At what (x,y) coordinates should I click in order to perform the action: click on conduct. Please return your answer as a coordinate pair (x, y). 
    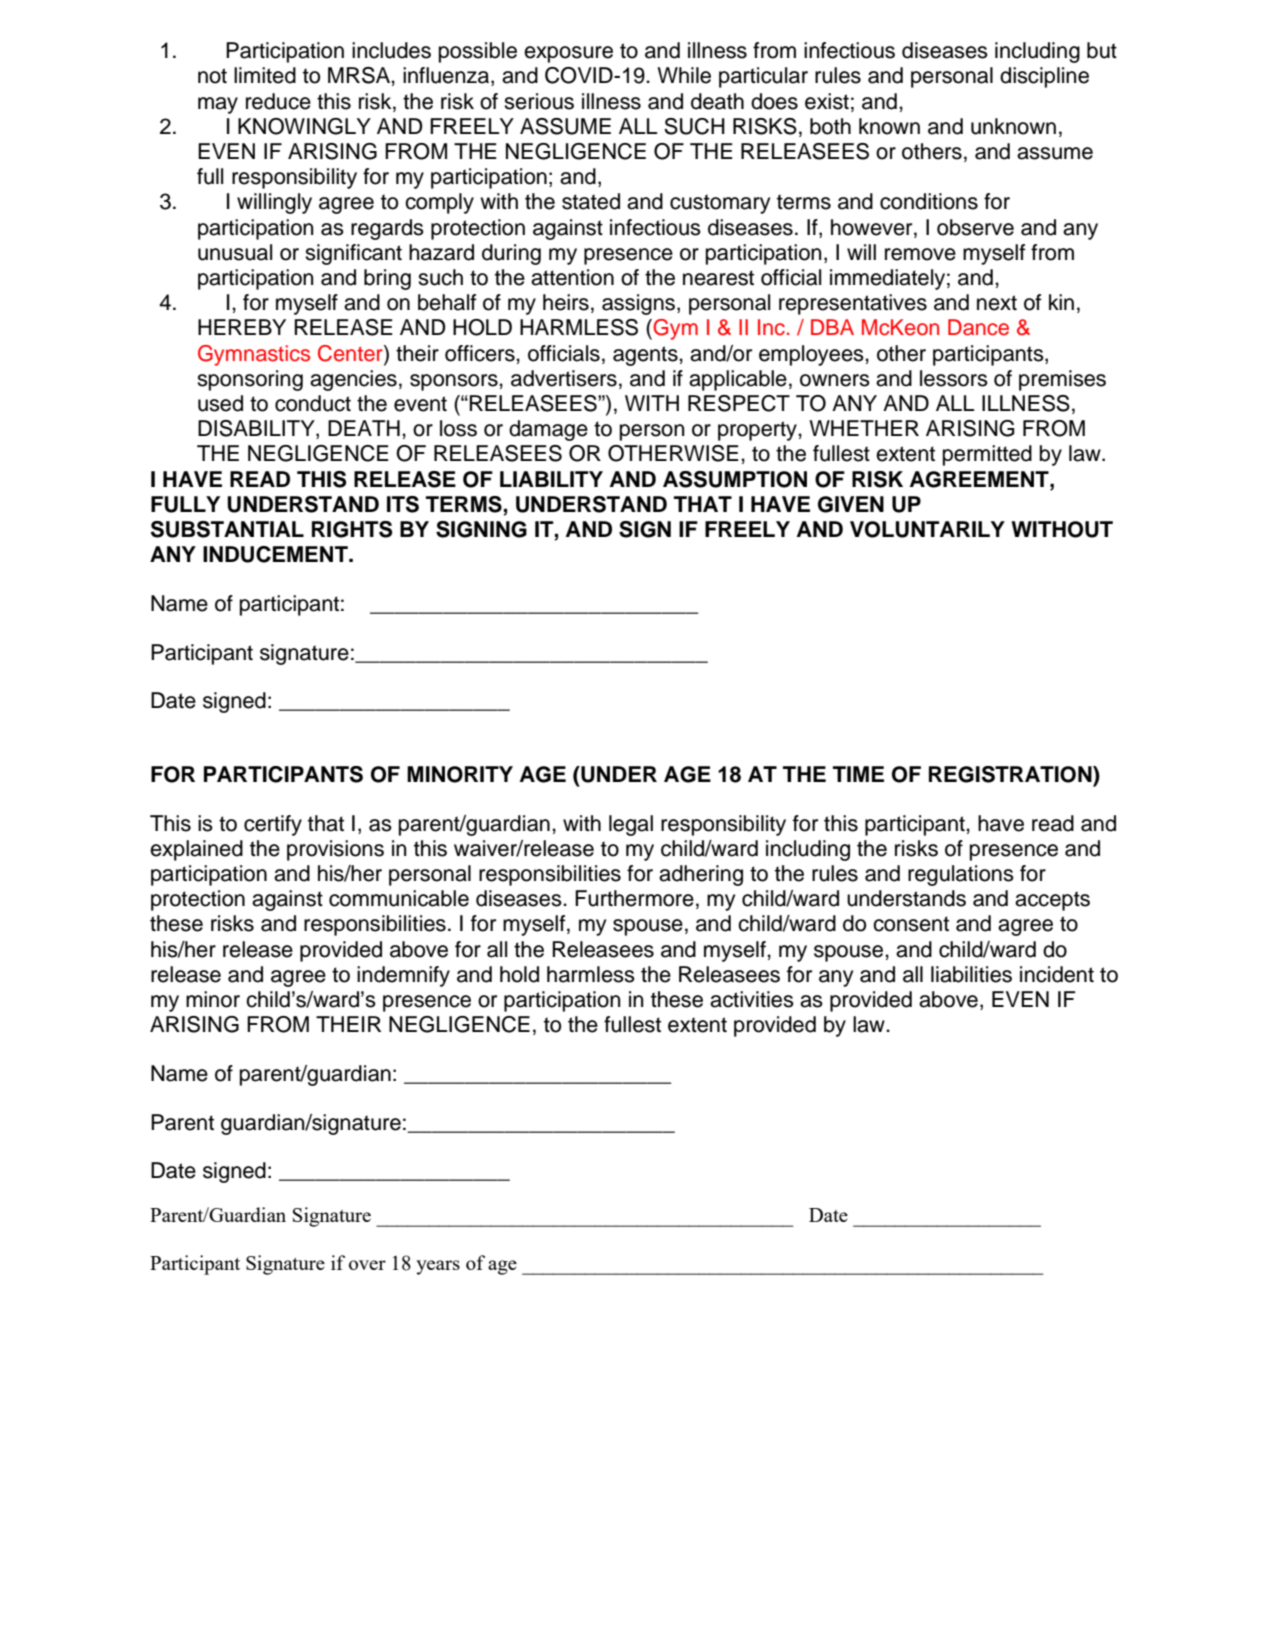
    Looking at the image, I should click on (313, 403).
